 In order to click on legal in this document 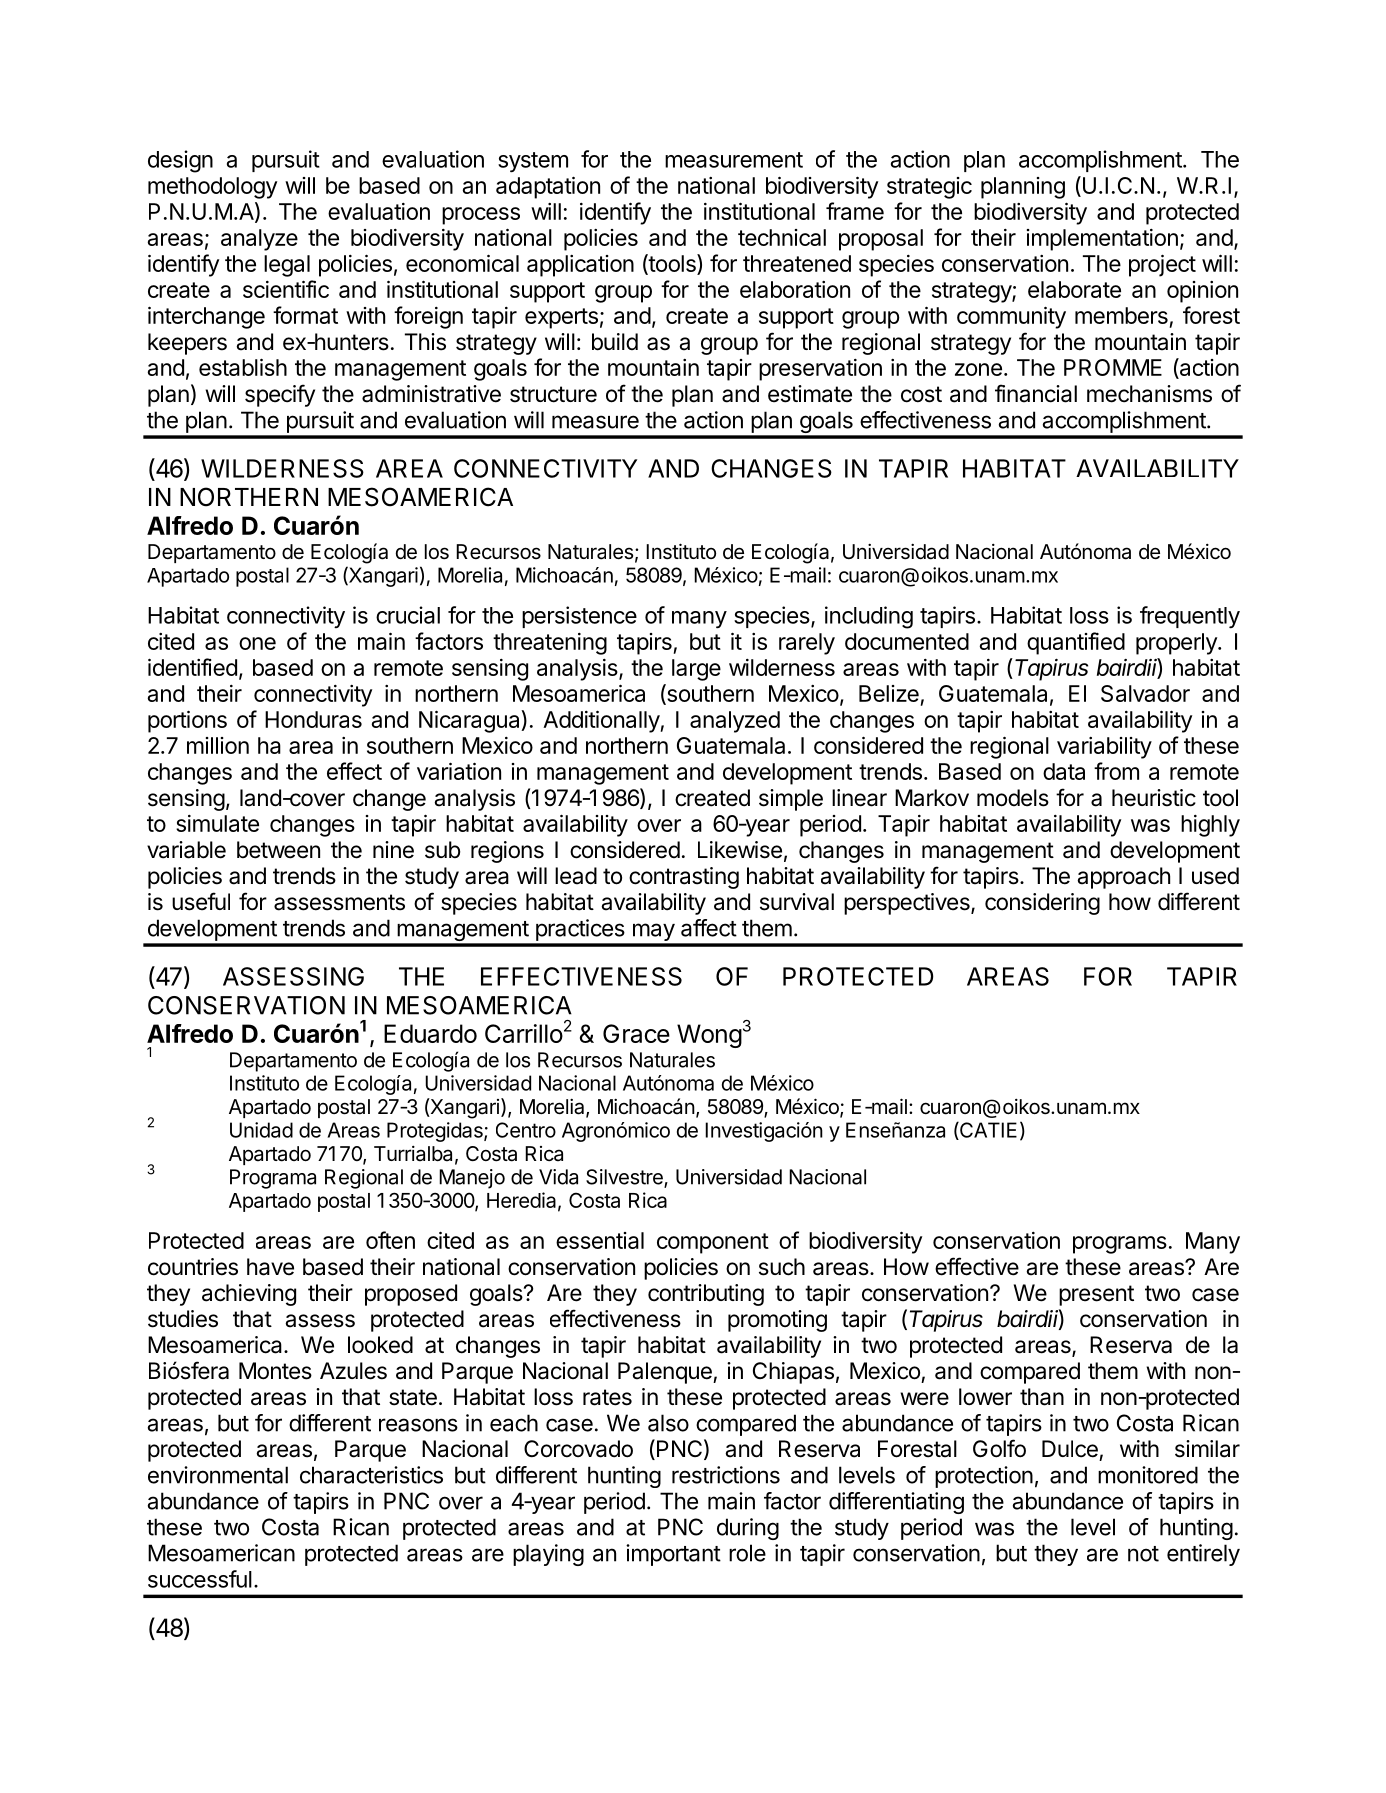, I will do `click(287, 266)`.
